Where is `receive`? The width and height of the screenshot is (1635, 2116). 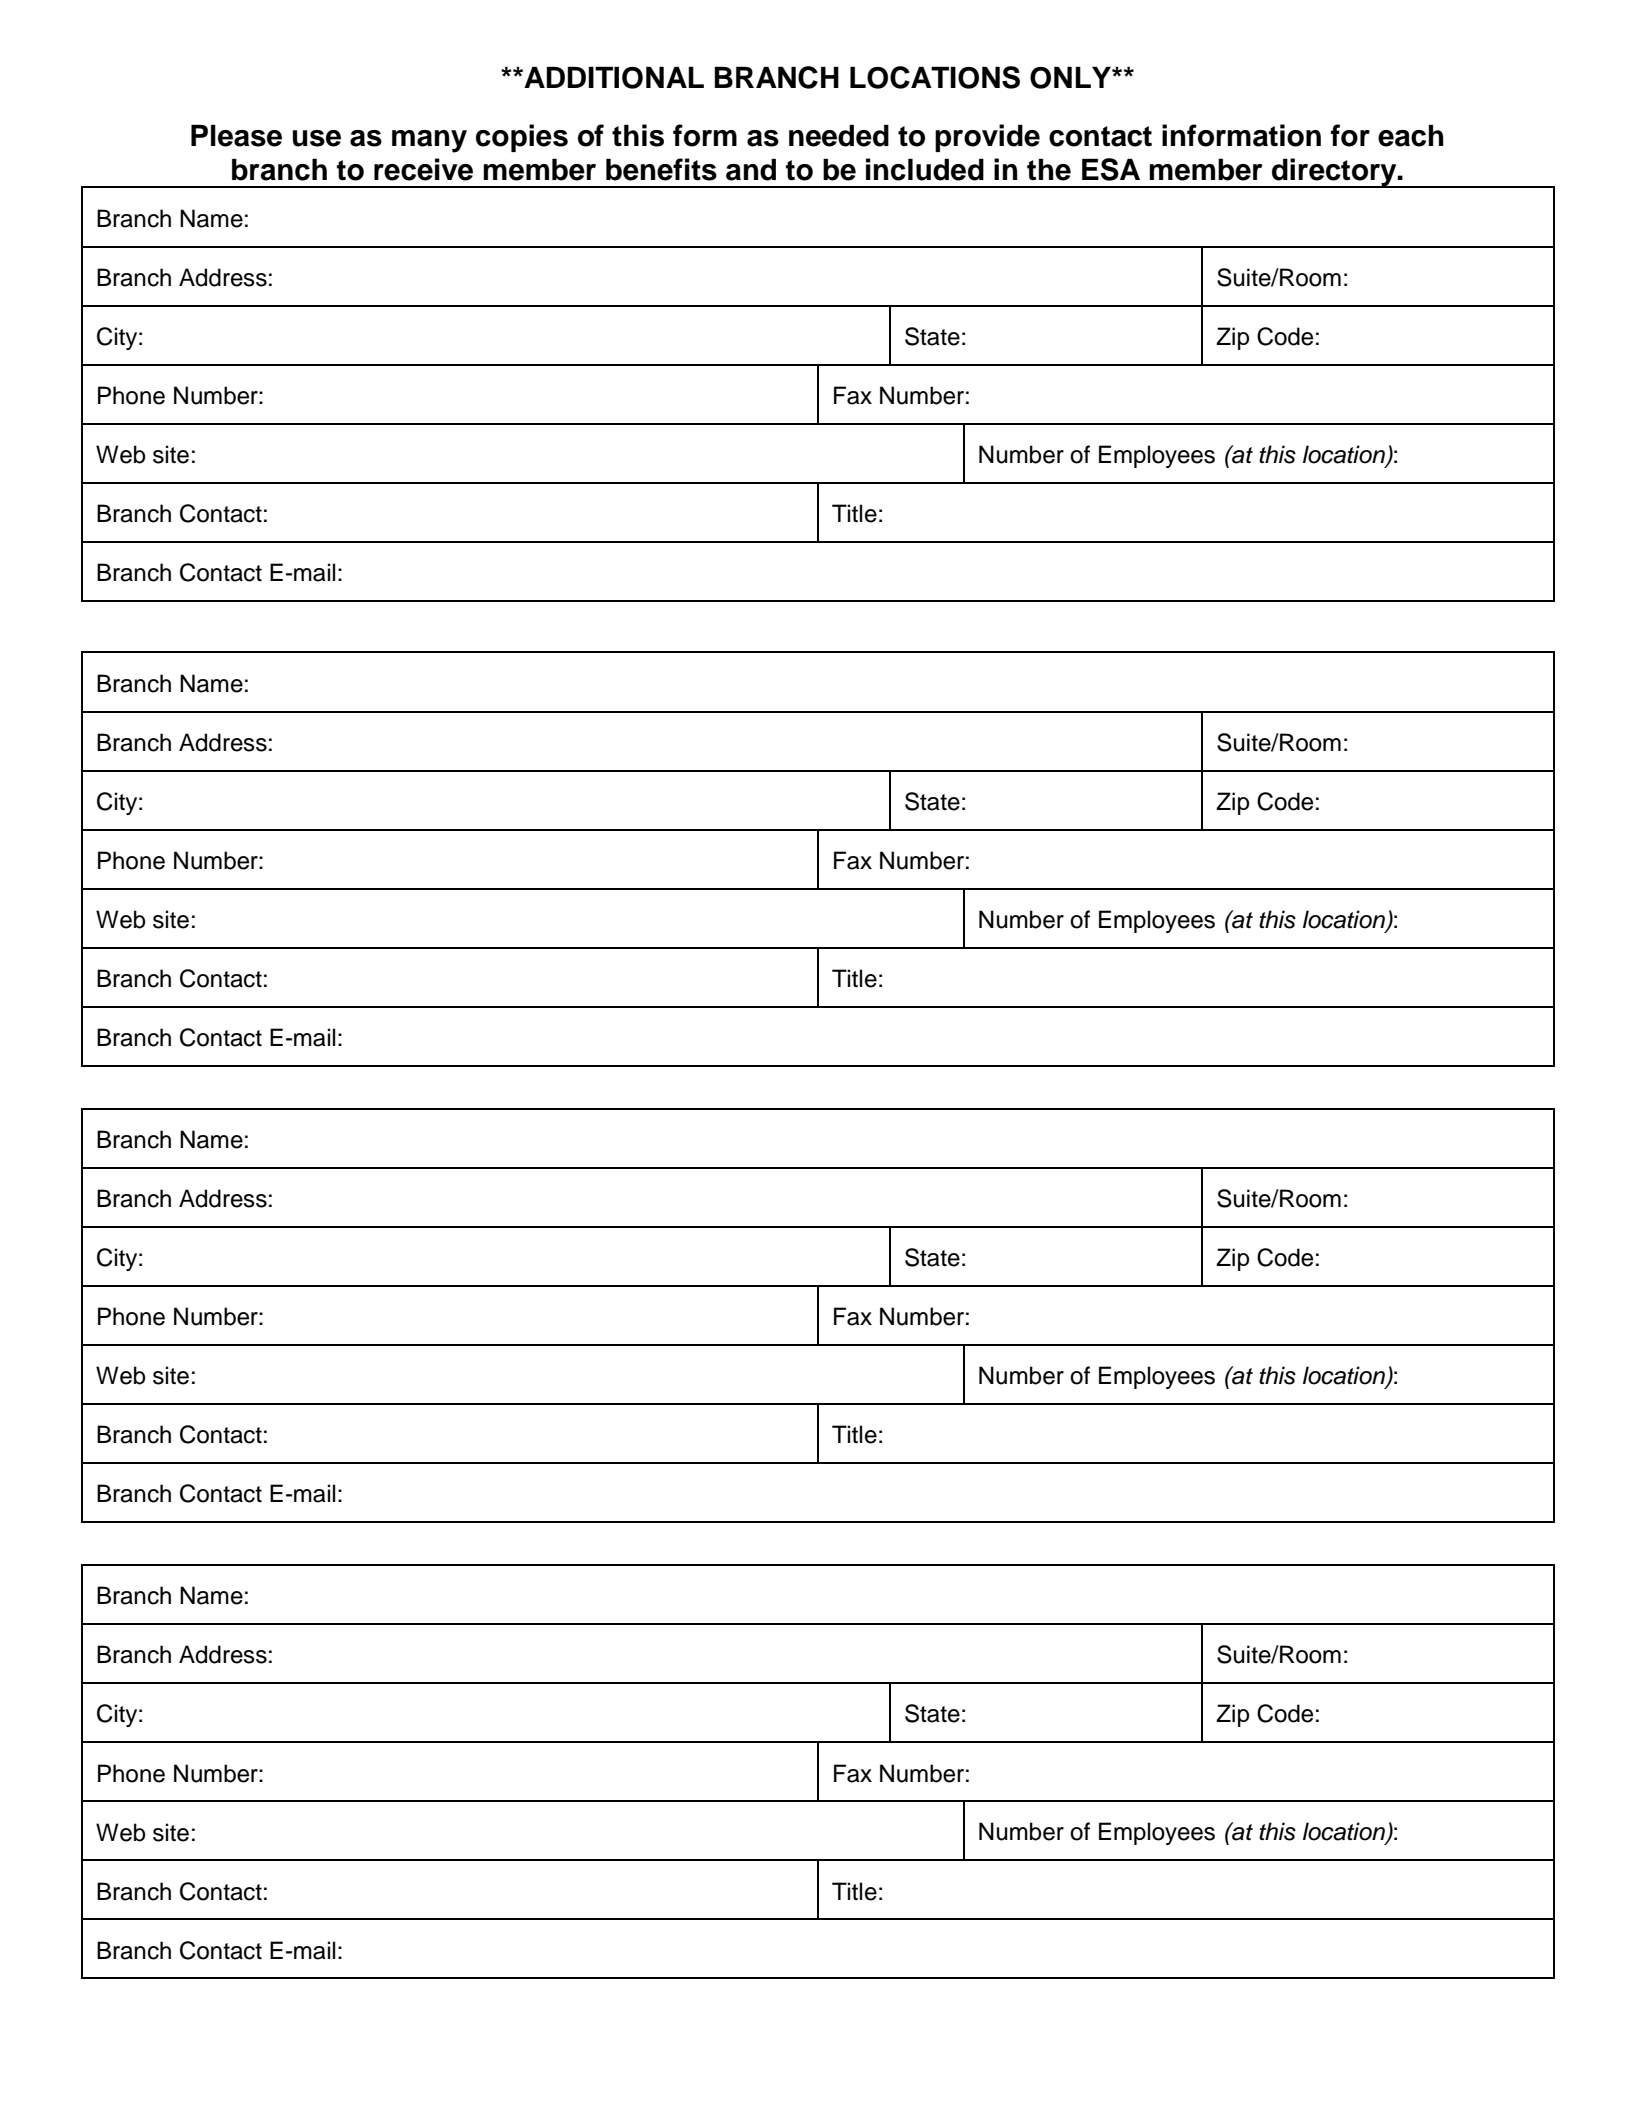
receive is located at coordinates (423, 169).
